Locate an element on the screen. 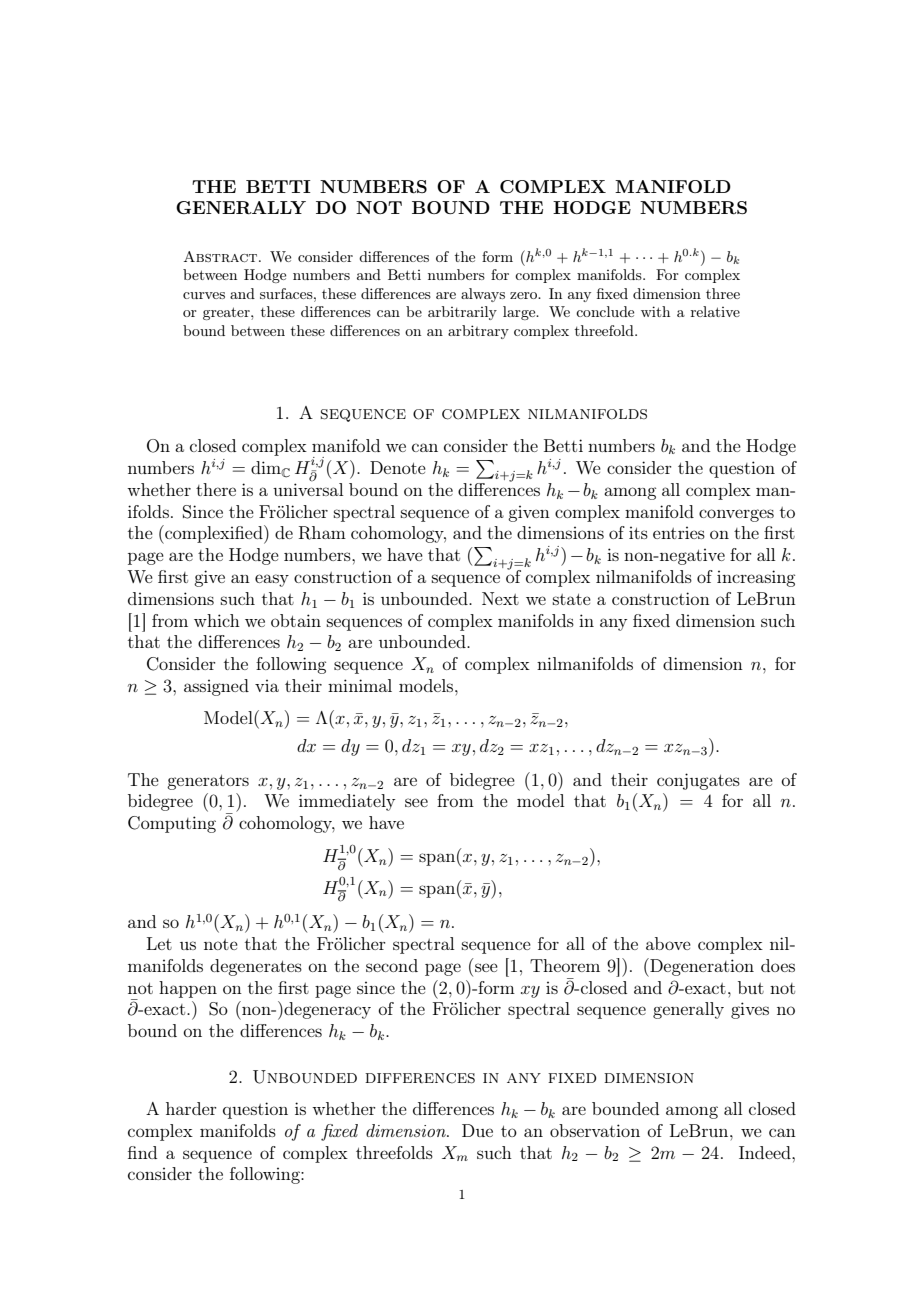 This screenshot has height=1308, width=924. arbitrarily is located at coordinates (462, 313).
